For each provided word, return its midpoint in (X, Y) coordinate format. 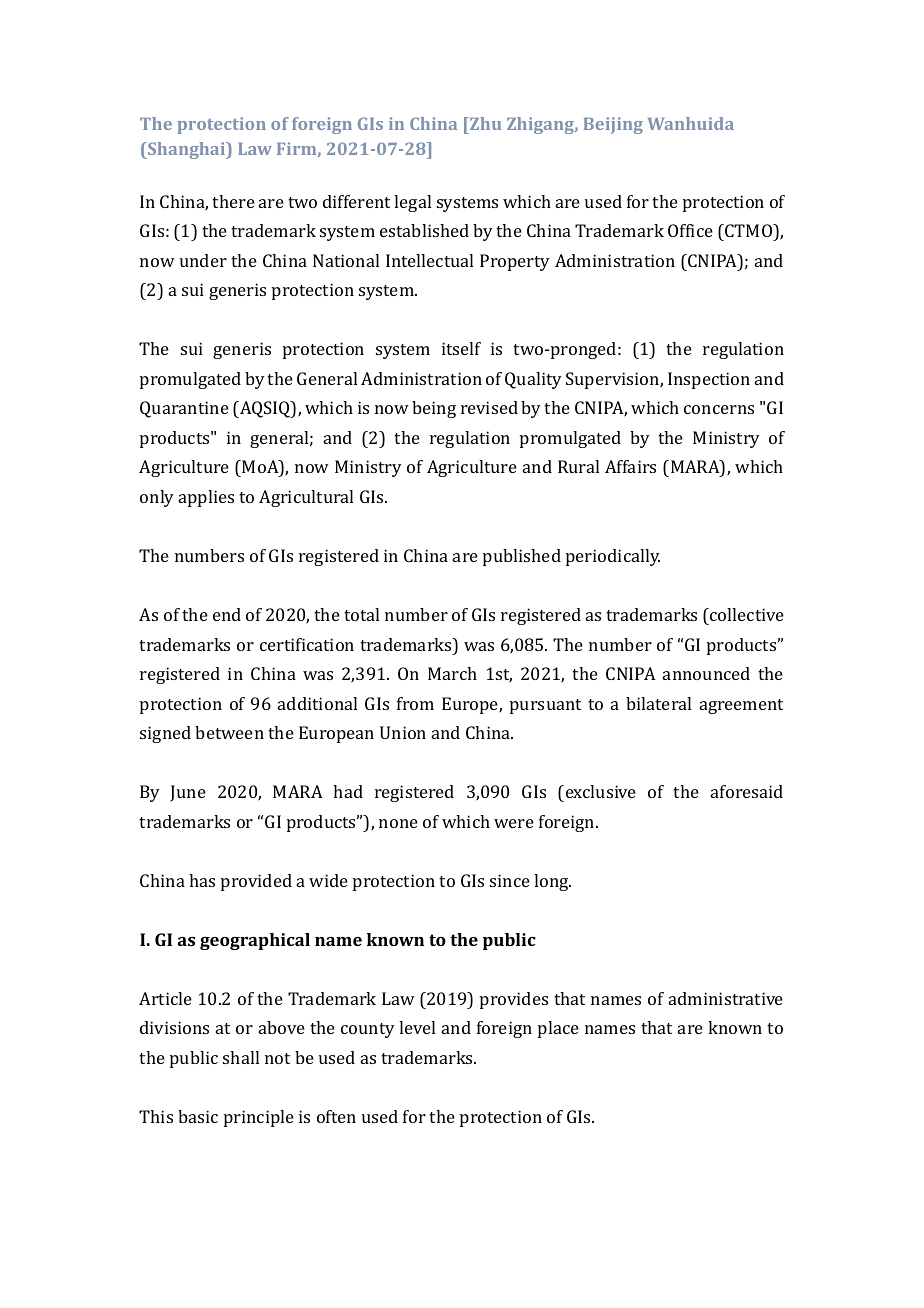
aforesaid (747, 791)
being (434, 409)
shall (241, 1057)
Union (403, 732)
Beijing (613, 125)
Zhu (484, 125)
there (233, 201)
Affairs (630, 466)
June (188, 793)
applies (206, 498)
